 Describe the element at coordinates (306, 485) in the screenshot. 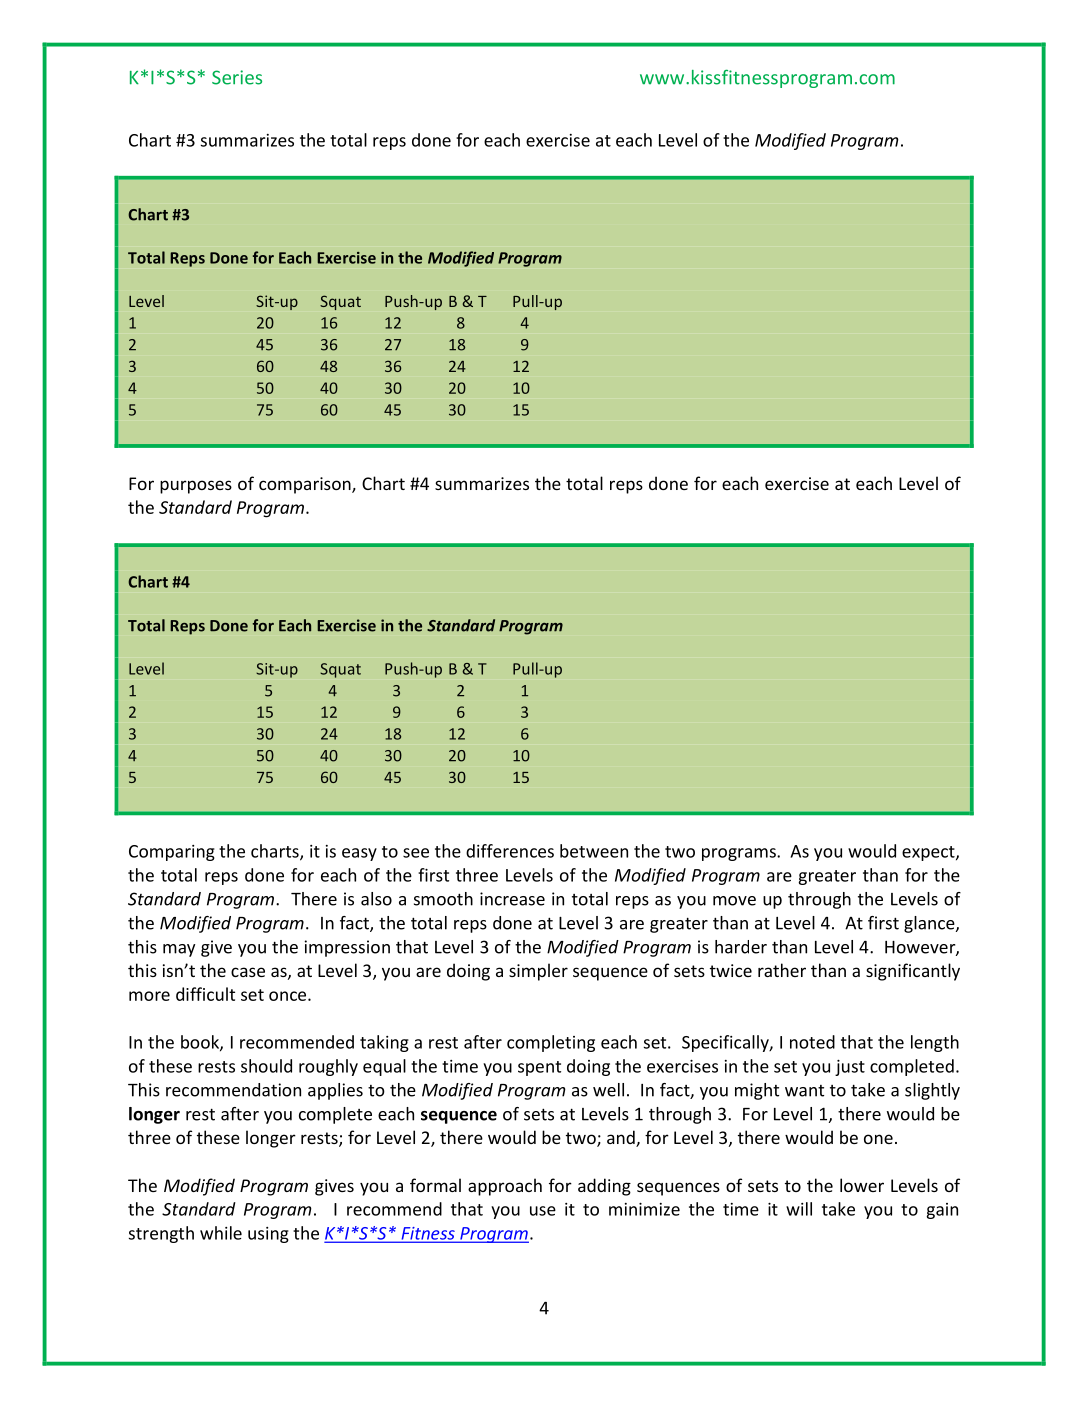

I see `comparison` at that location.
